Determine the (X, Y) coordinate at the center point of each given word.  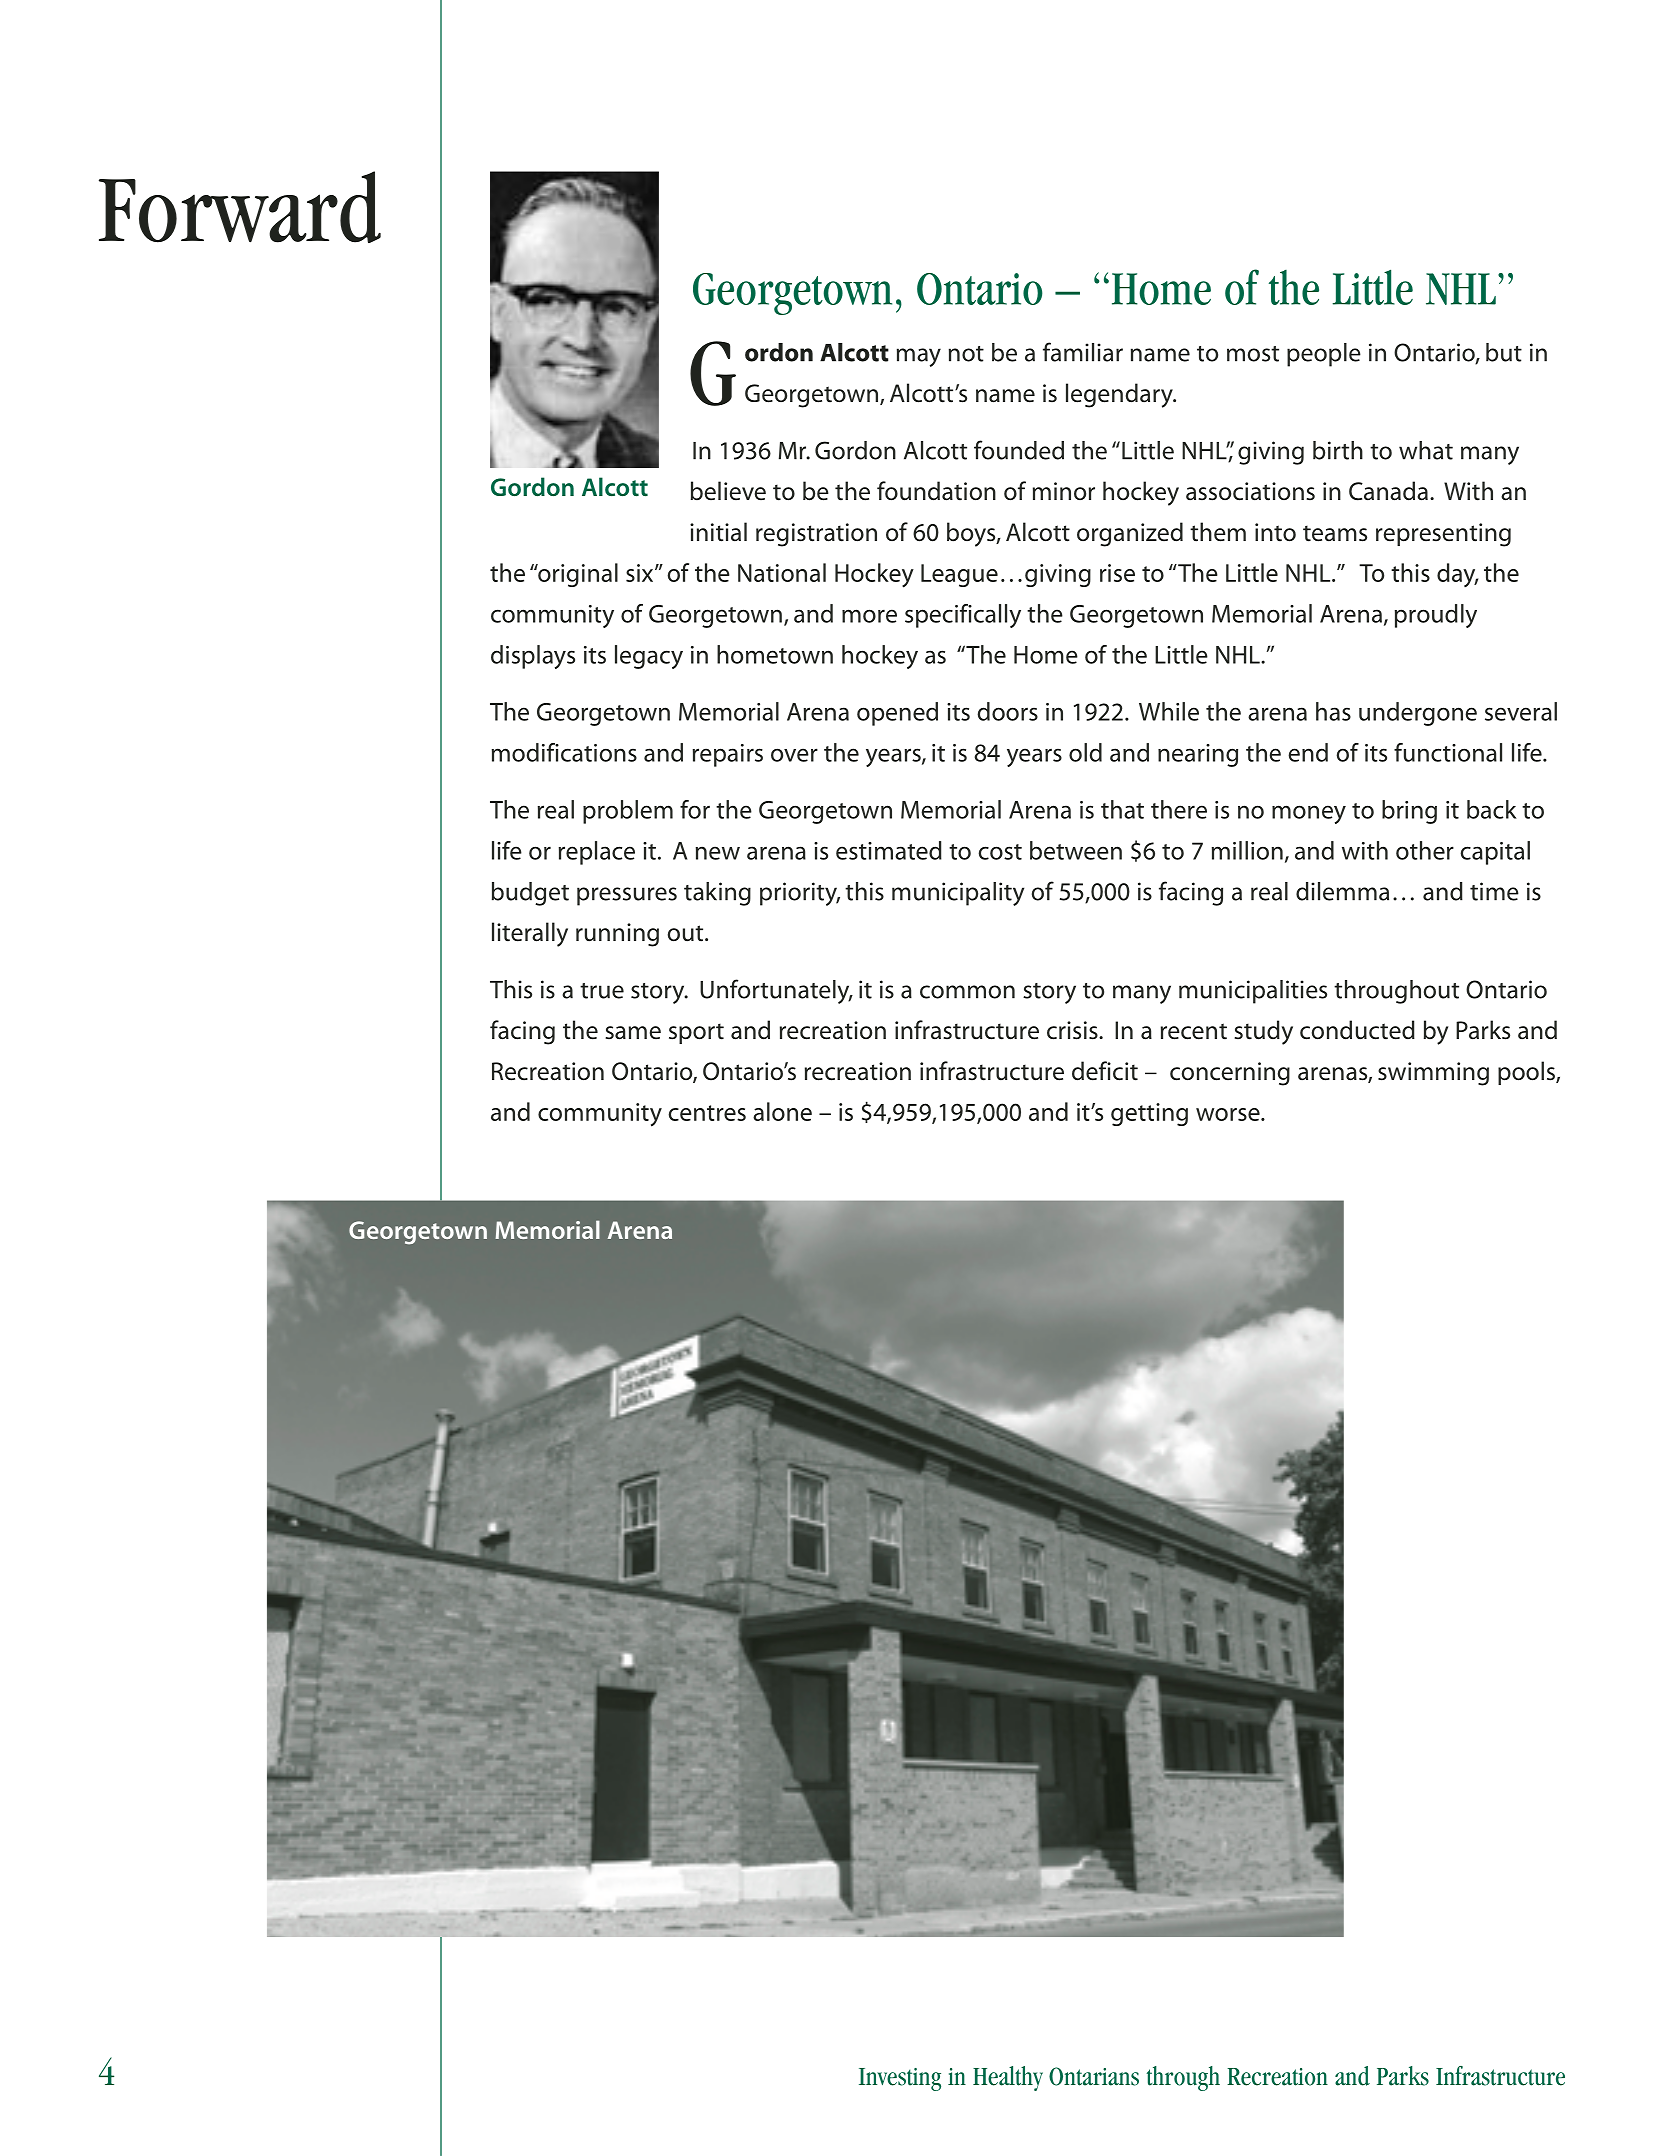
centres (707, 1113)
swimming (1433, 1074)
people (1324, 355)
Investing (900, 2079)
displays (533, 657)
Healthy (1008, 2078)
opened (897, 714)
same (633, 1033)
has (1333, 711)
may (919, 357)
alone (782, 1111)
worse (1229, 1114)
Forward (240, 207)
